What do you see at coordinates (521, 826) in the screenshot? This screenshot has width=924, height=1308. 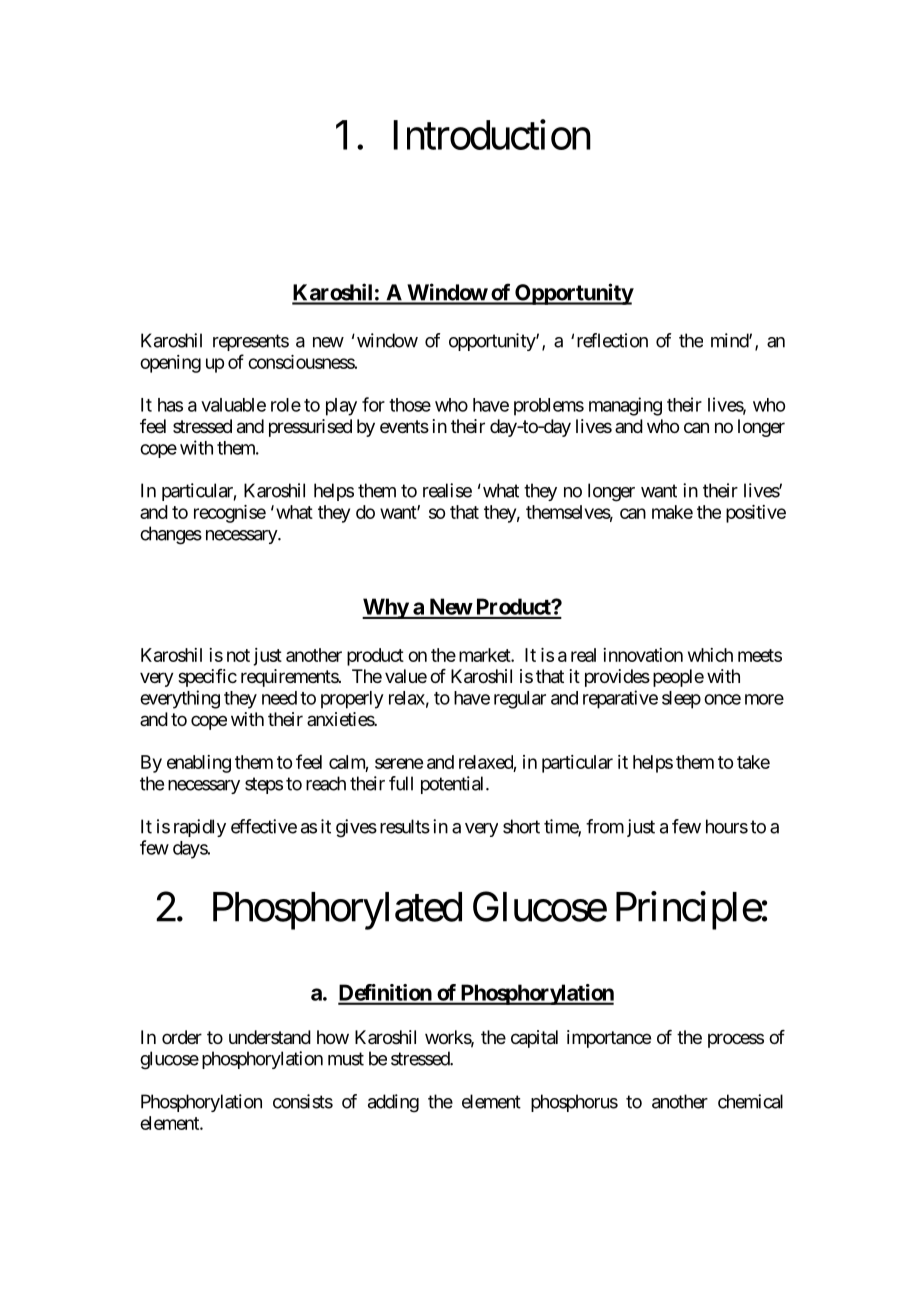 I see `short` at bounding box center [521, 826].
